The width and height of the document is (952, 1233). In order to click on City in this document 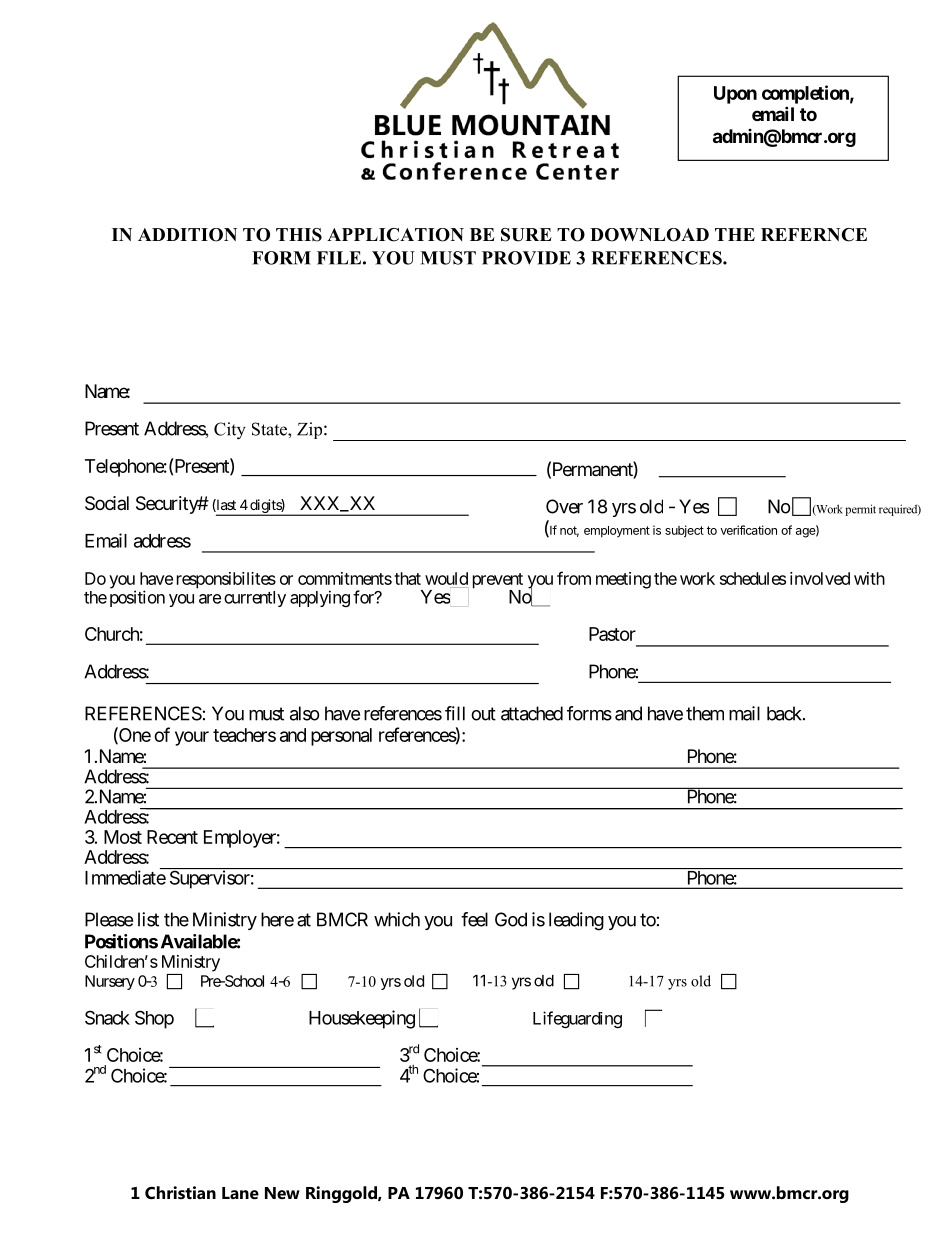, I will do `click(230, 431)`.
